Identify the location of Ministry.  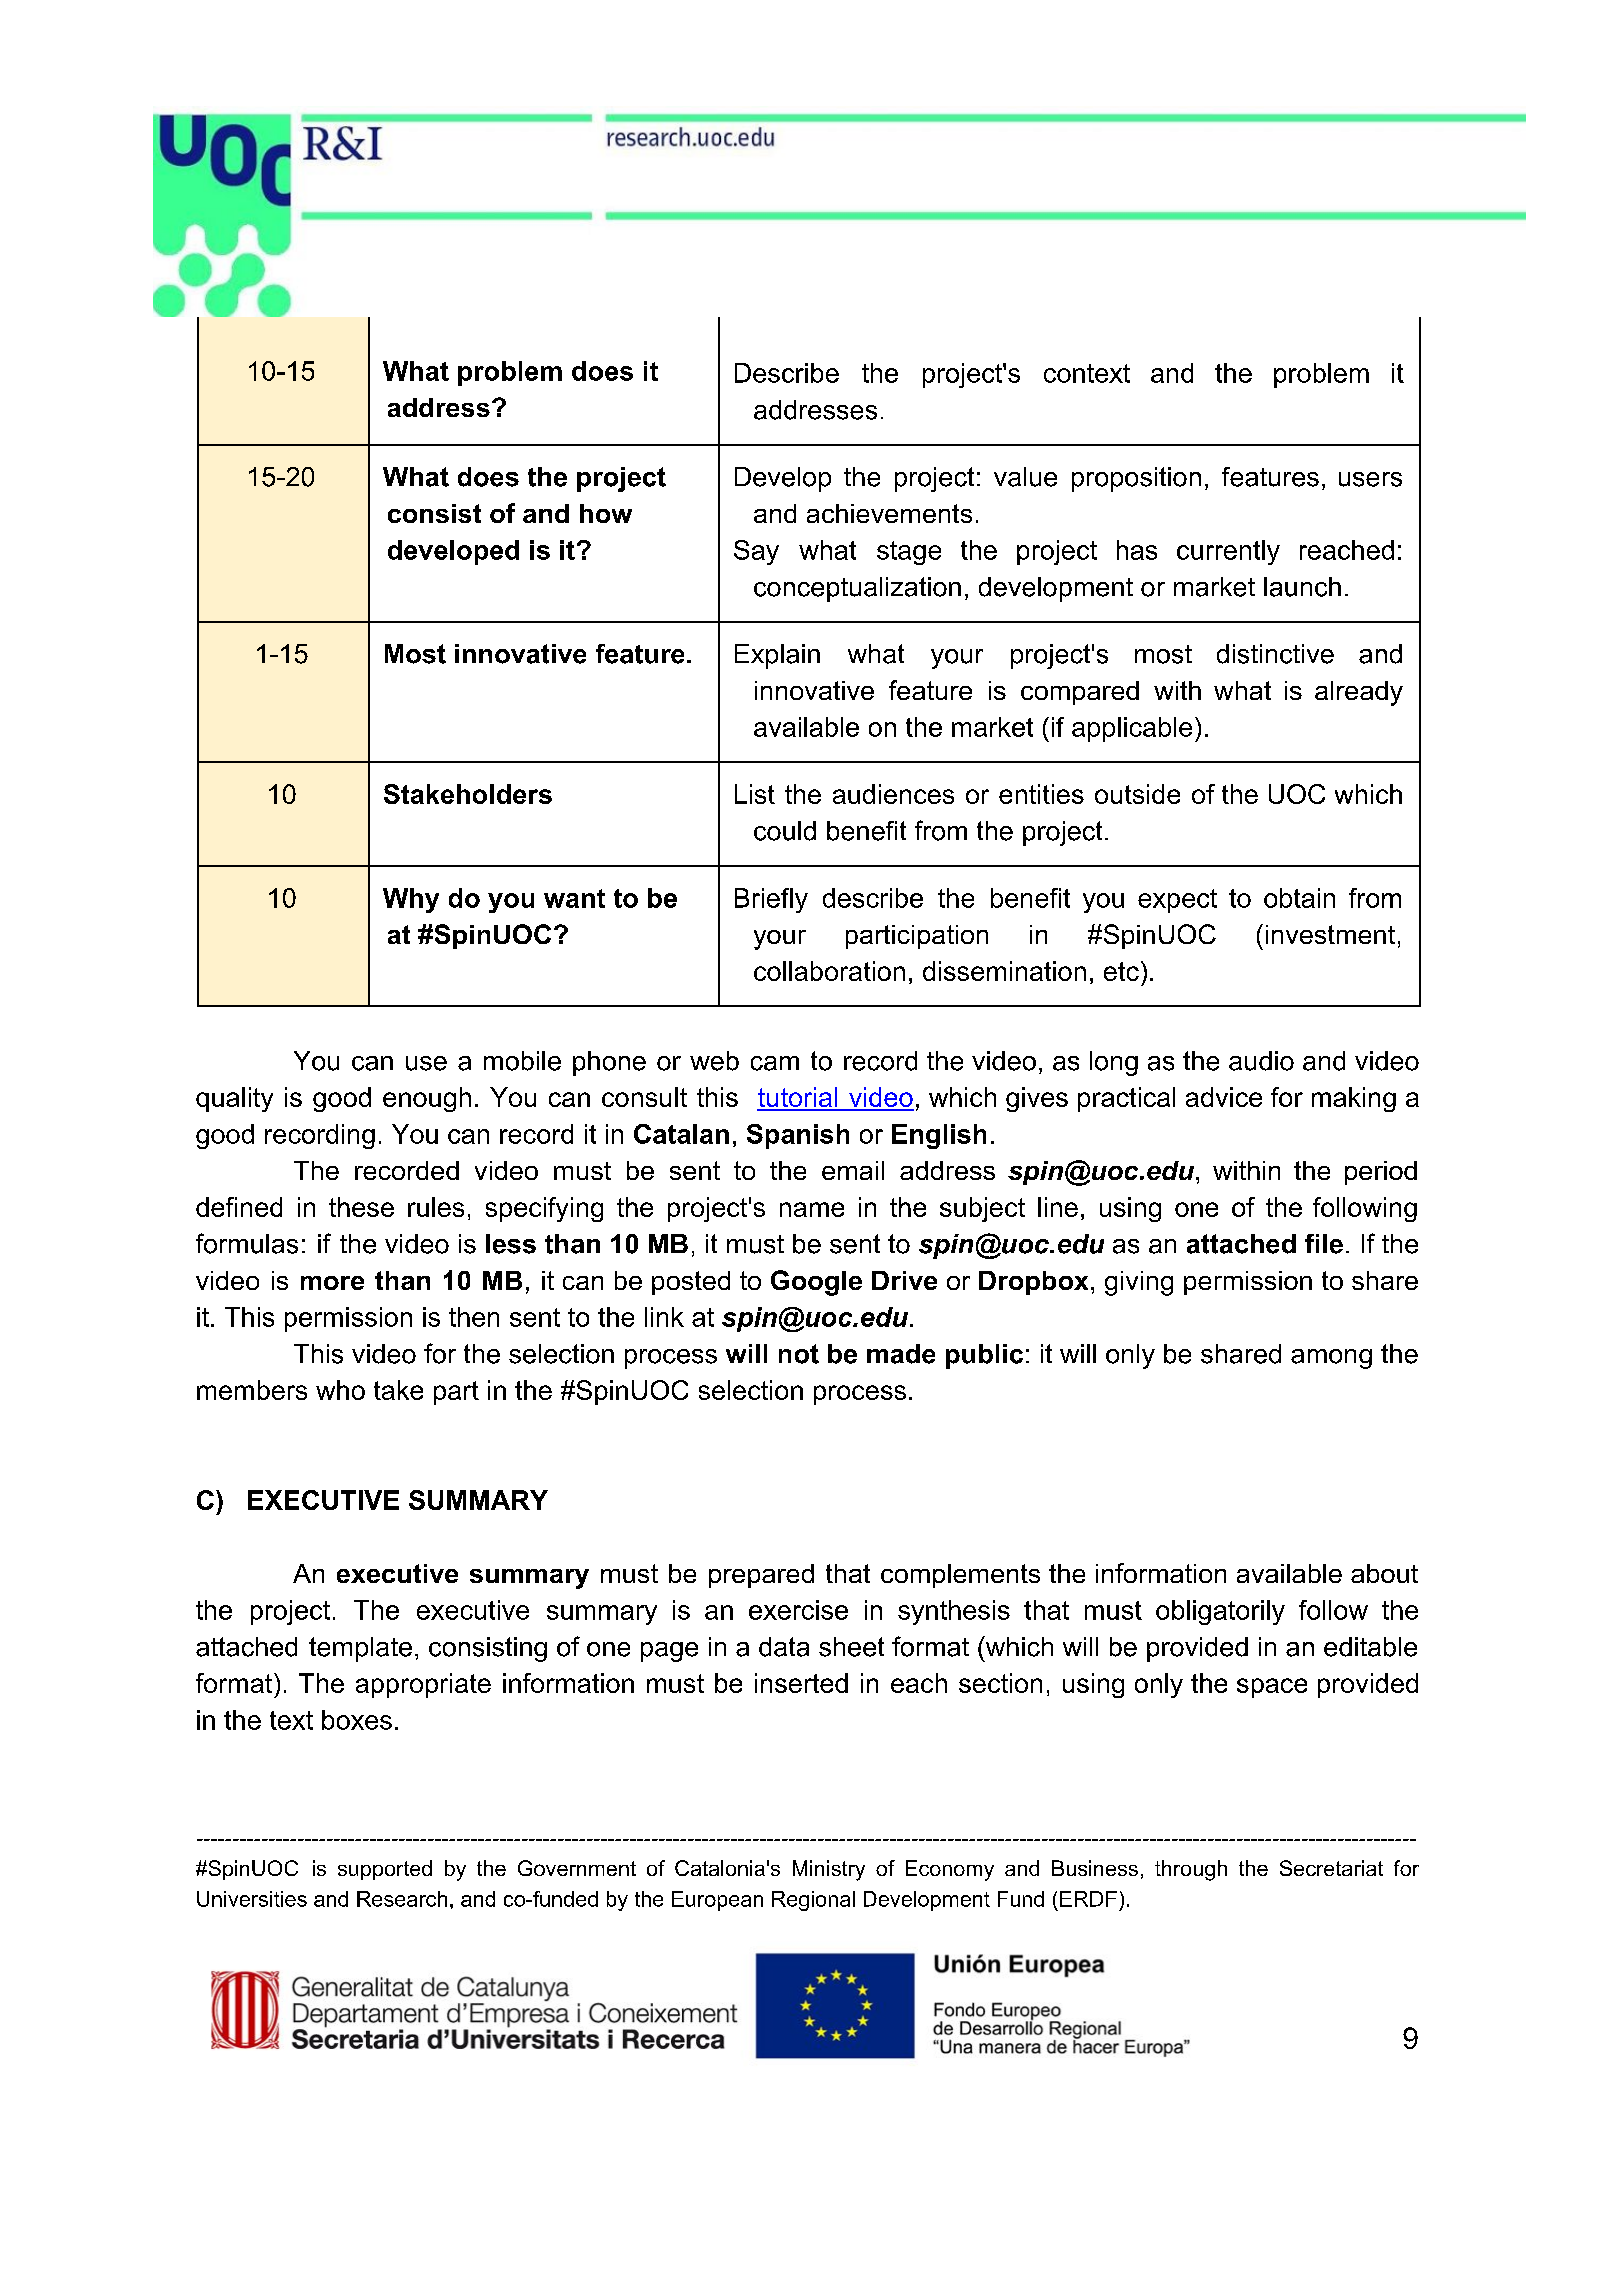
(829, 1870).
